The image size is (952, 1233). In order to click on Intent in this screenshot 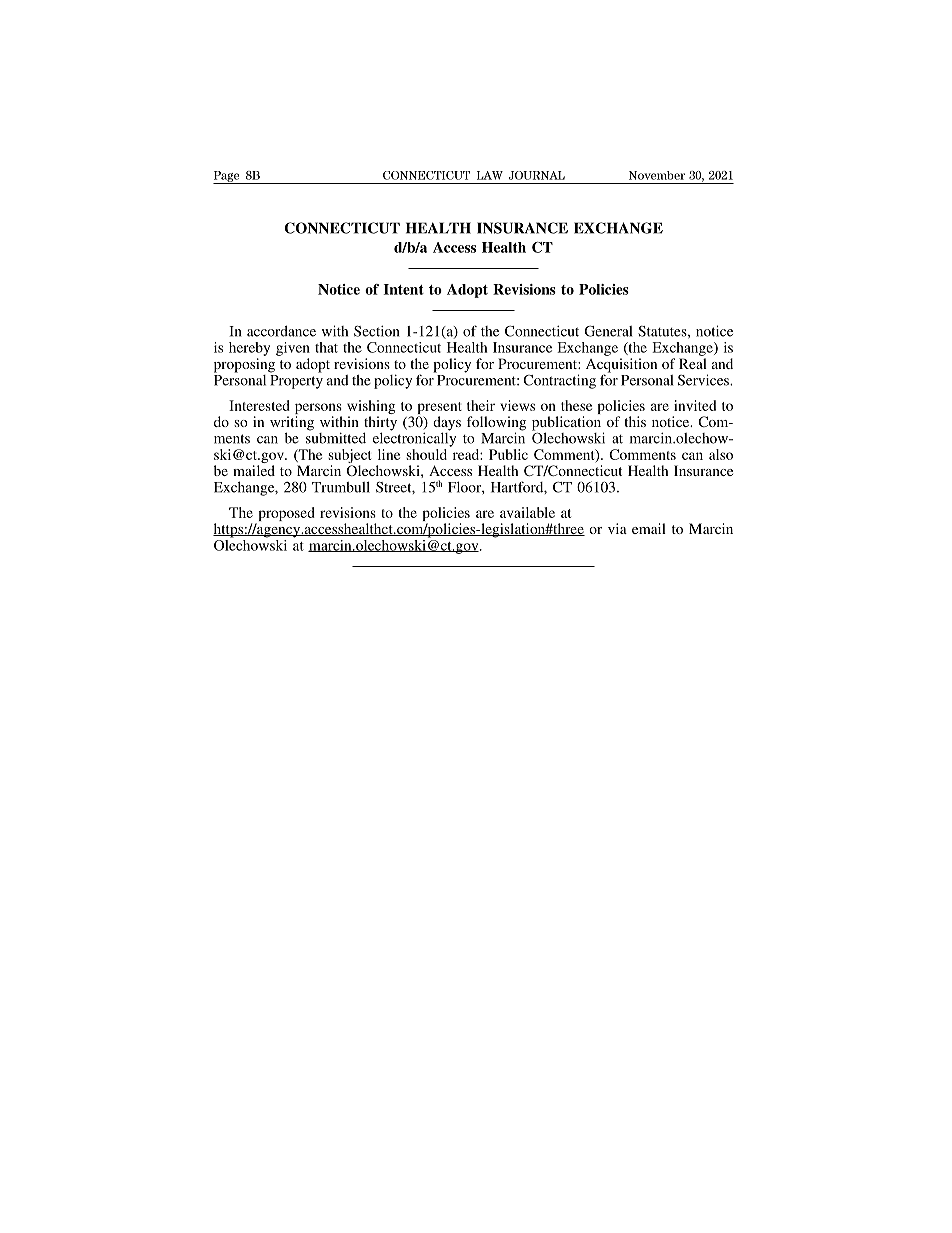, I will do `click(404, 289)`.
